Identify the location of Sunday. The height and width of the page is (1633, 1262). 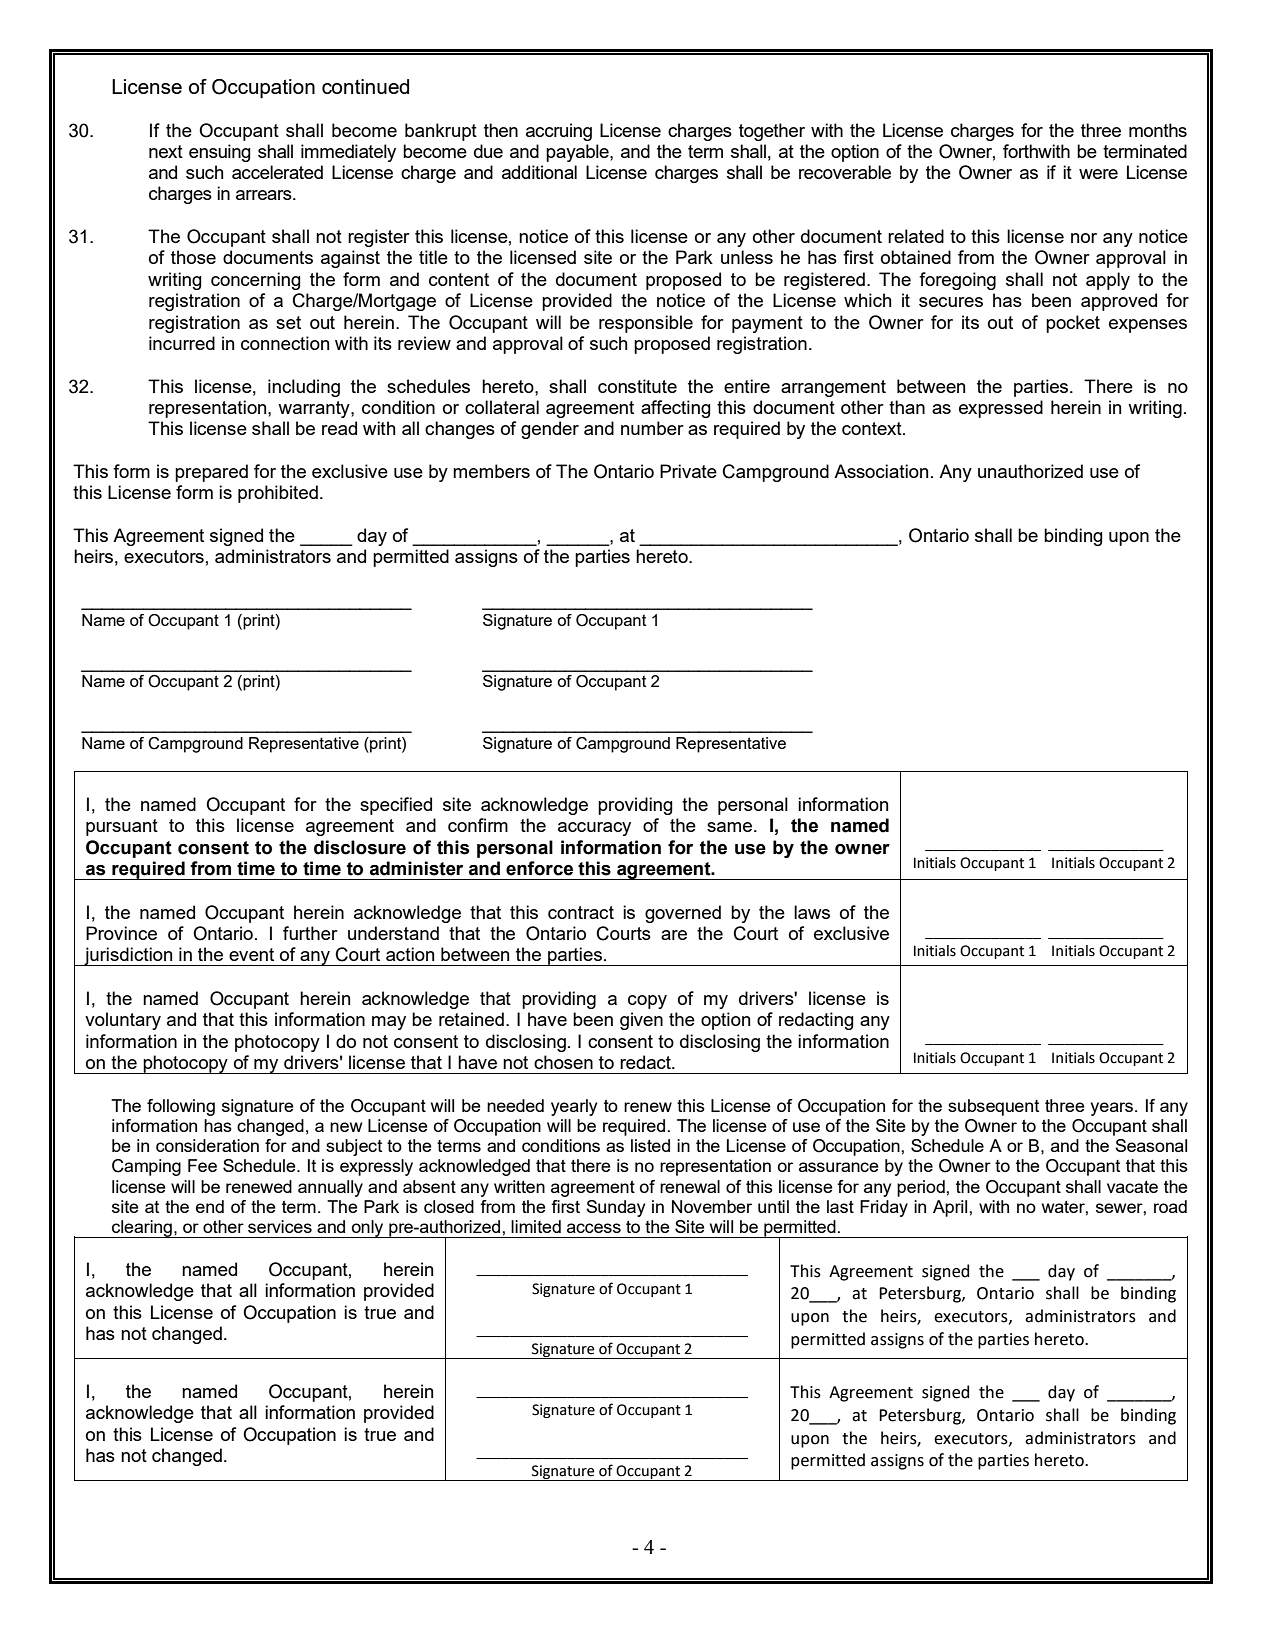
(615, 1208).
